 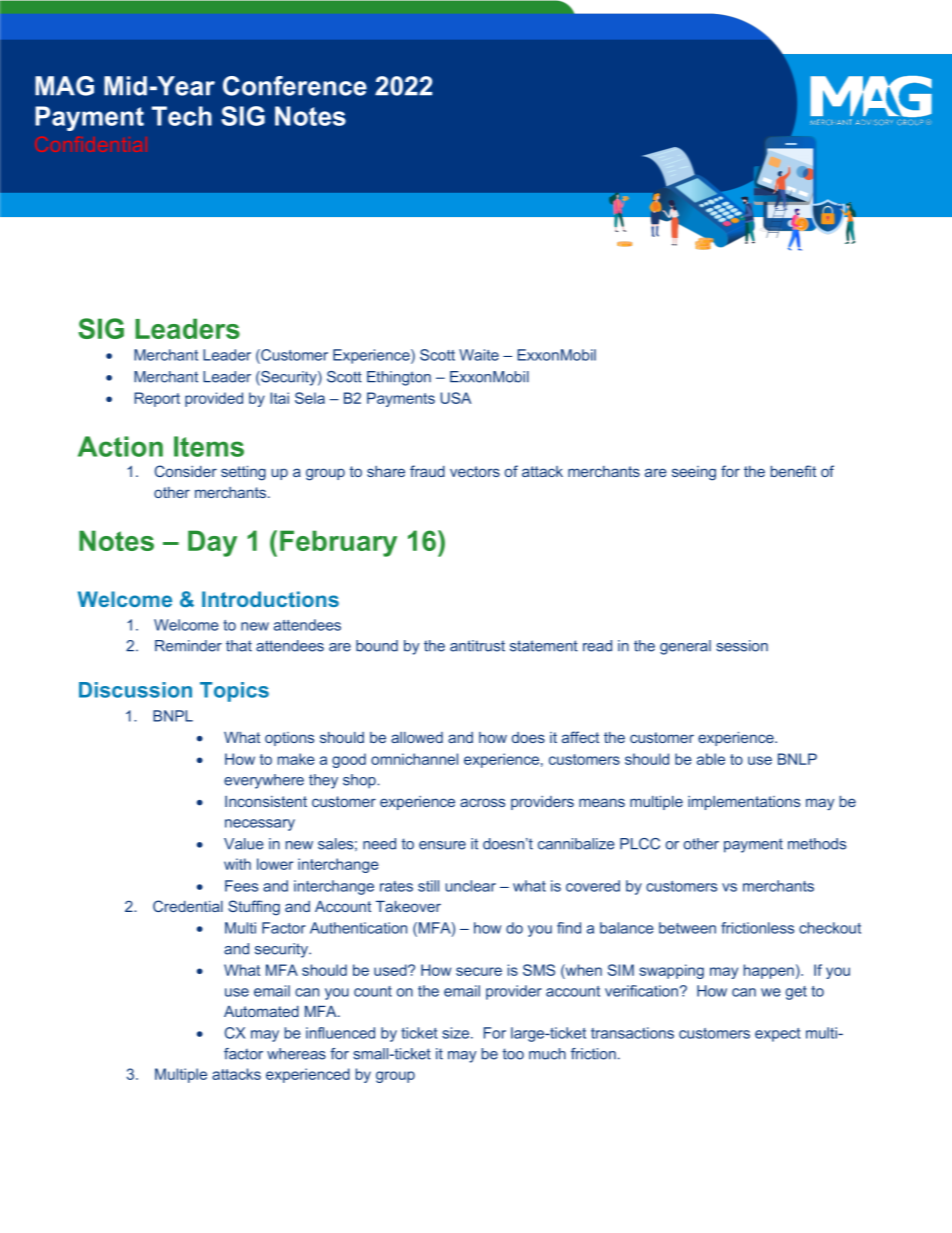 What do you see at coordinates (261, 1011) in the screenshot?
I see `Automated` at bounding box center [261, 1011].
